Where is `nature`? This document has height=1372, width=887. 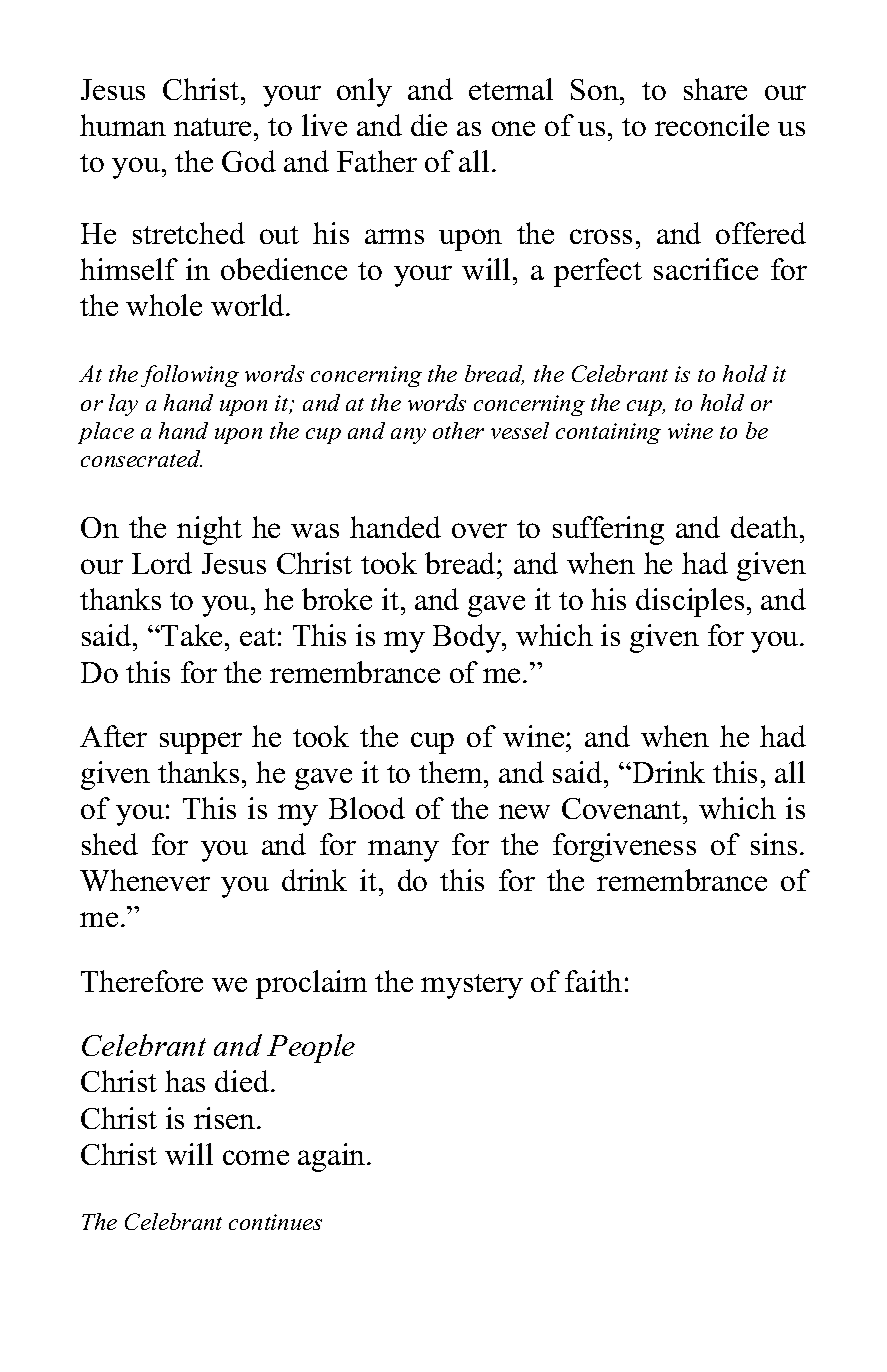
nature is located at coordinates (212, 127).
